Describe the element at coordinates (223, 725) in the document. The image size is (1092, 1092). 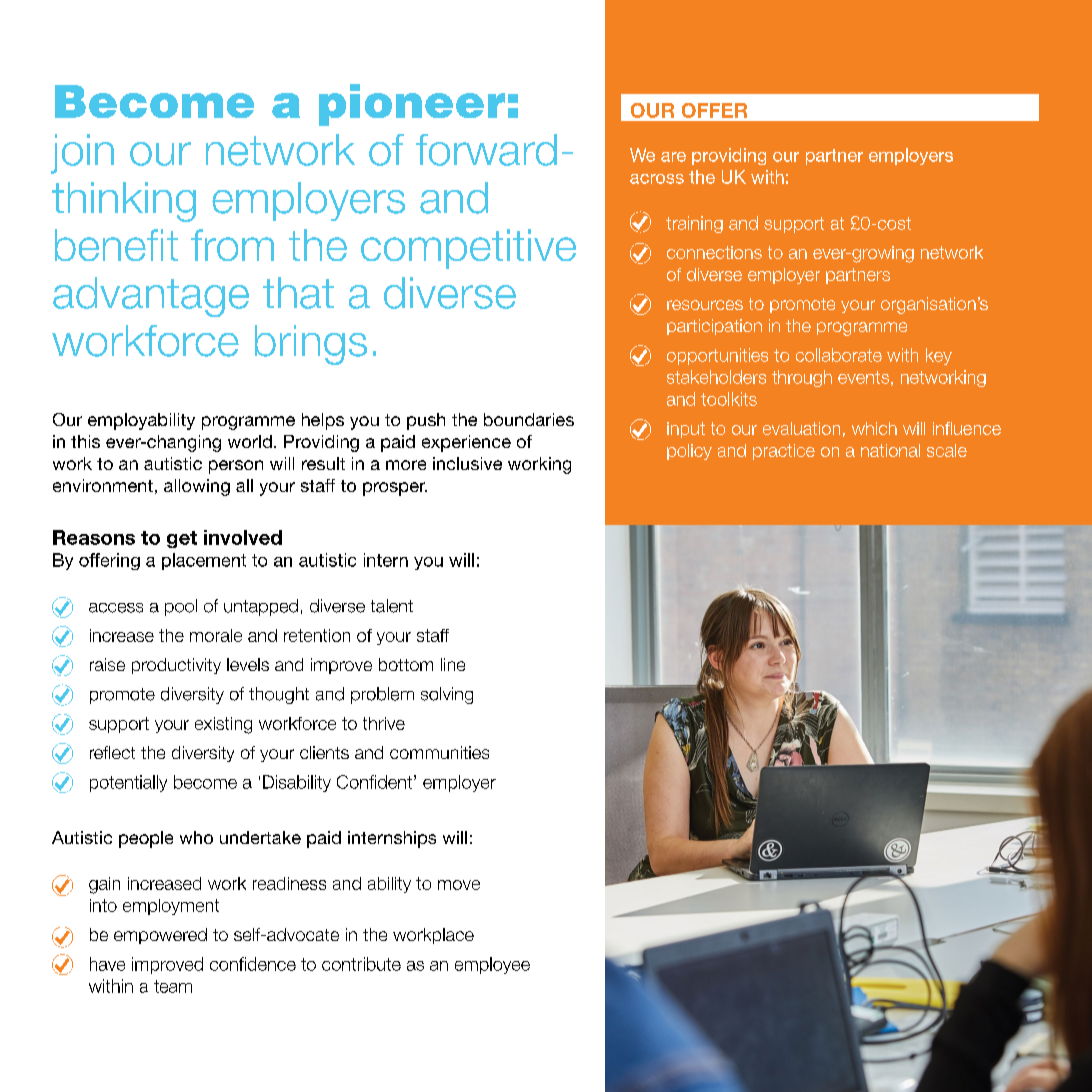
I see `existing` at that location.
